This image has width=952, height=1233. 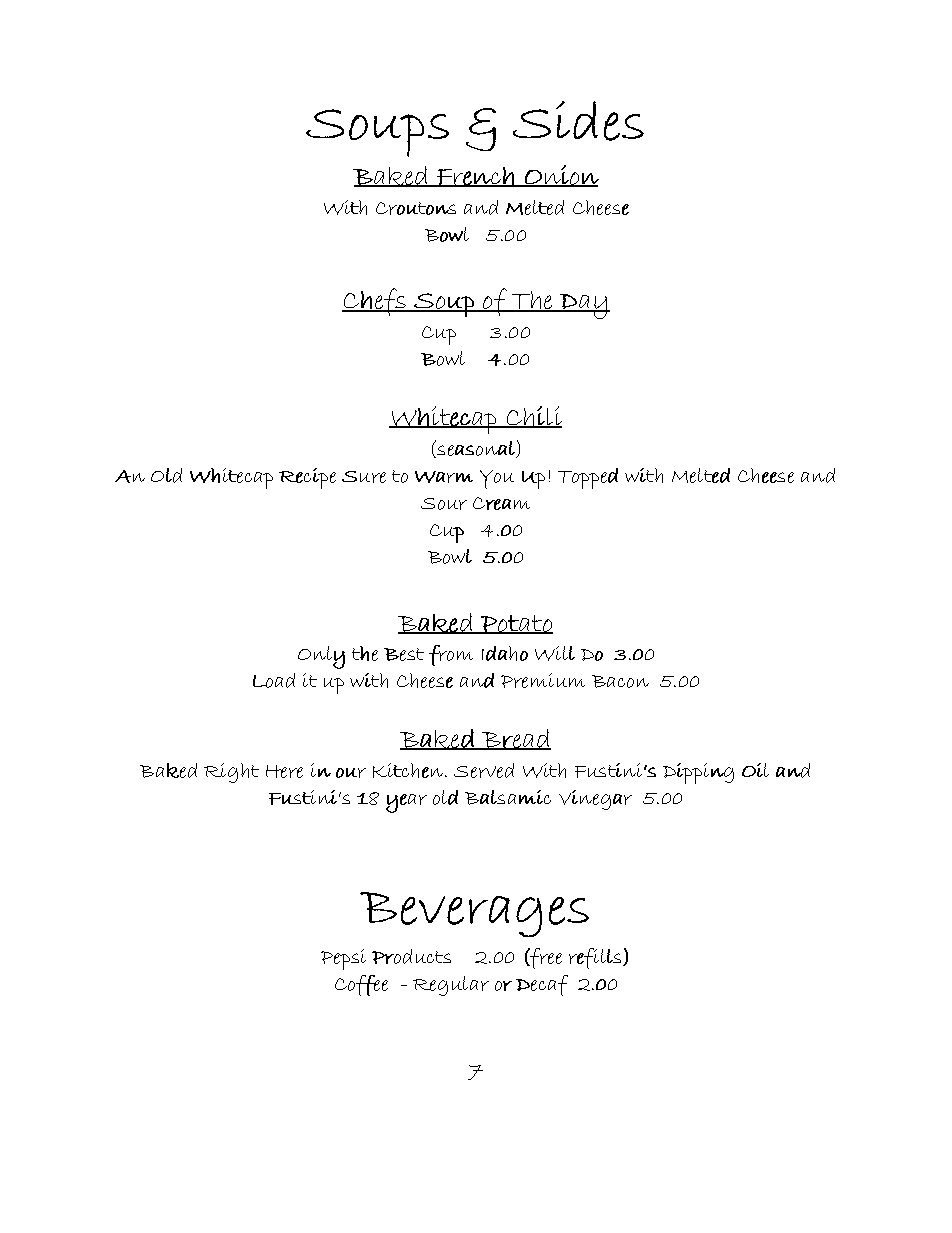 What do you see at coordinates (416, 208) in the image?
I see `Croutons` at bounding box center [416, 208].
